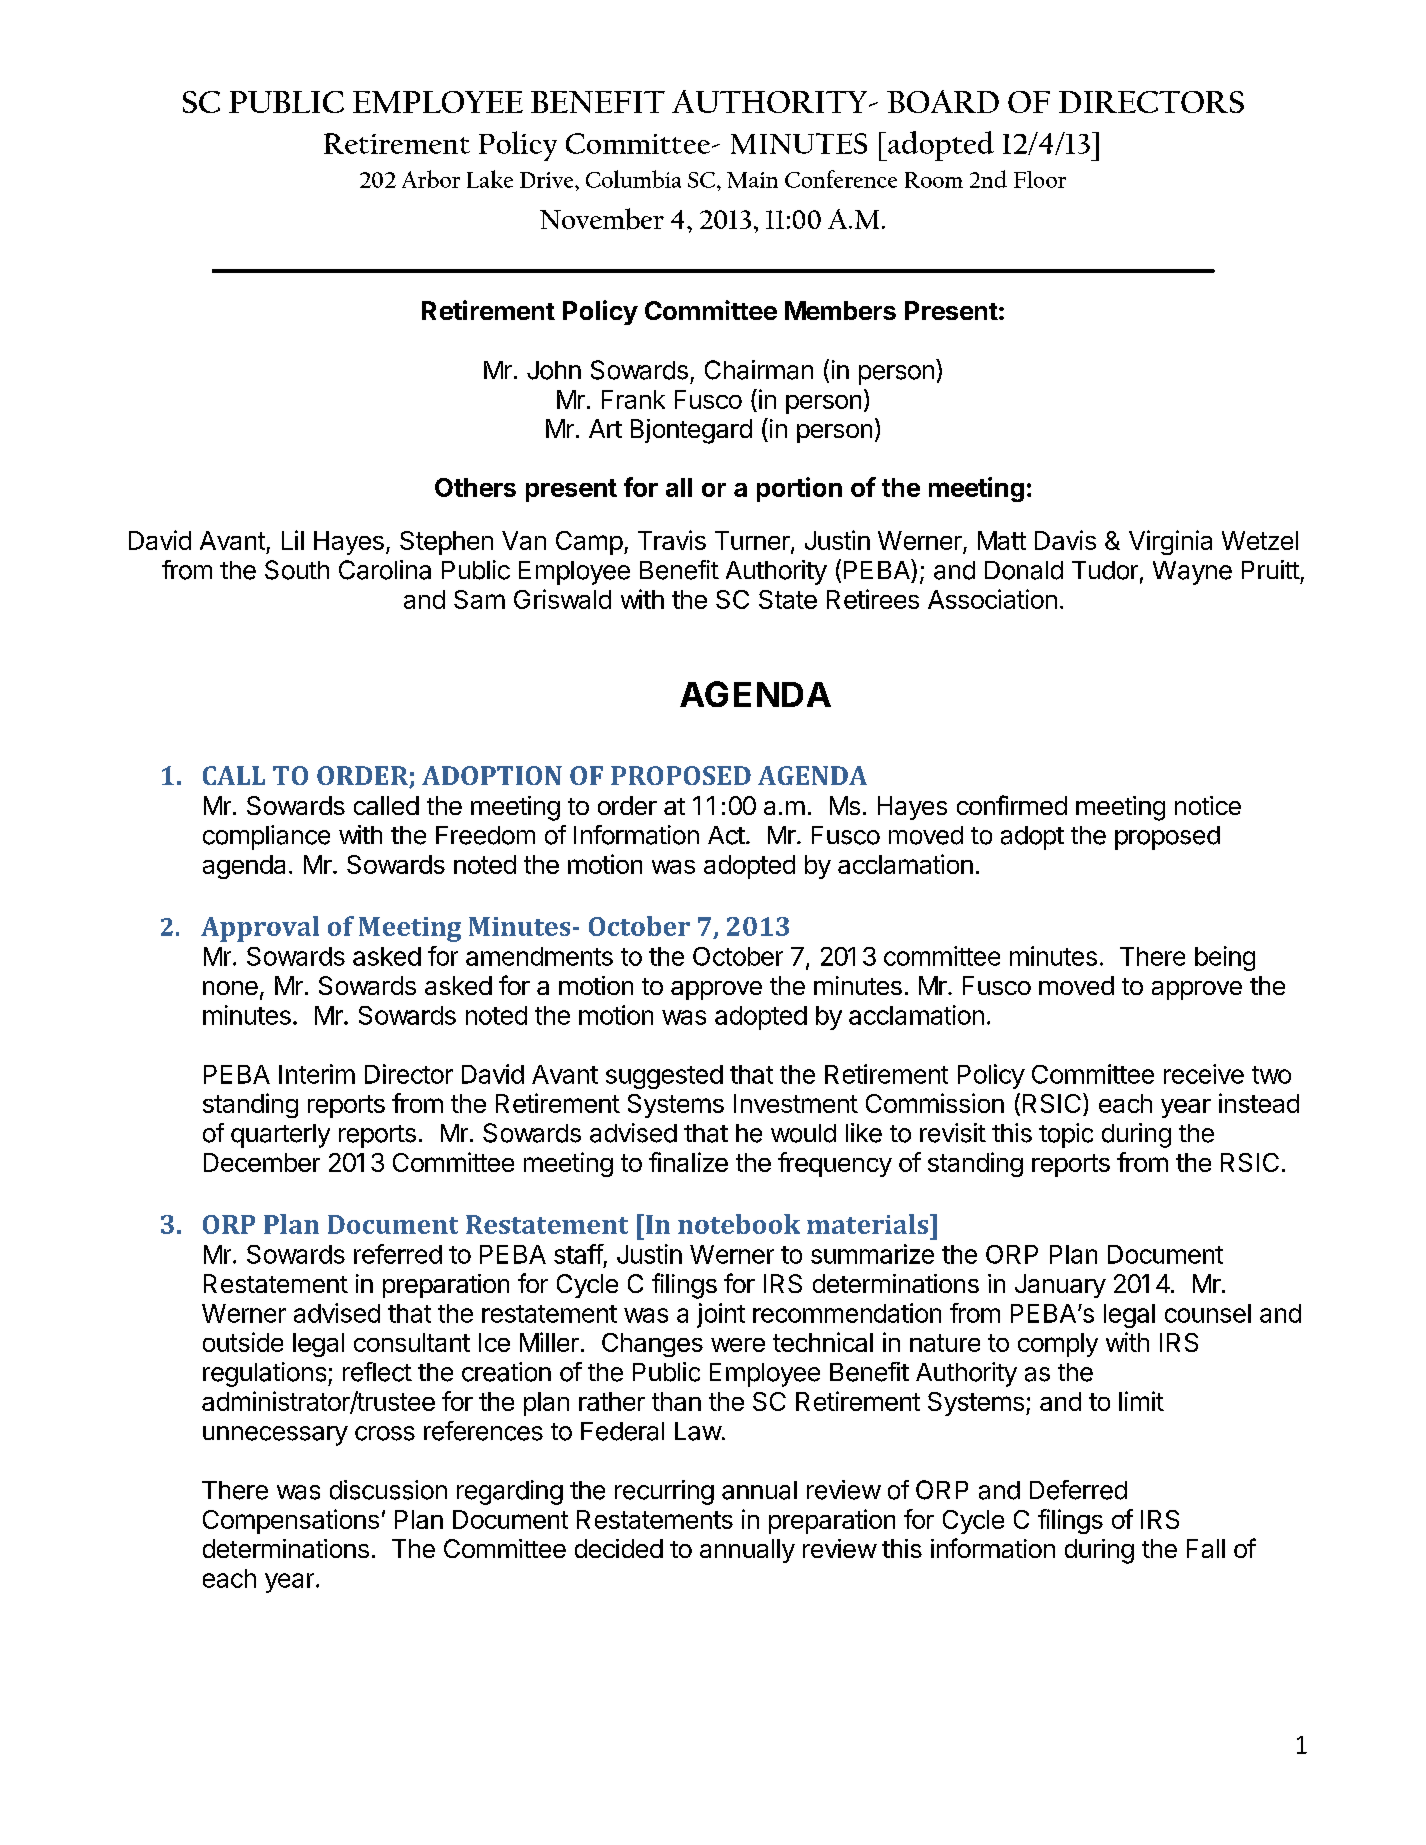 This screenshot has height=1845, width=1426. I want to click on Wayne, so click(1192, 573).
